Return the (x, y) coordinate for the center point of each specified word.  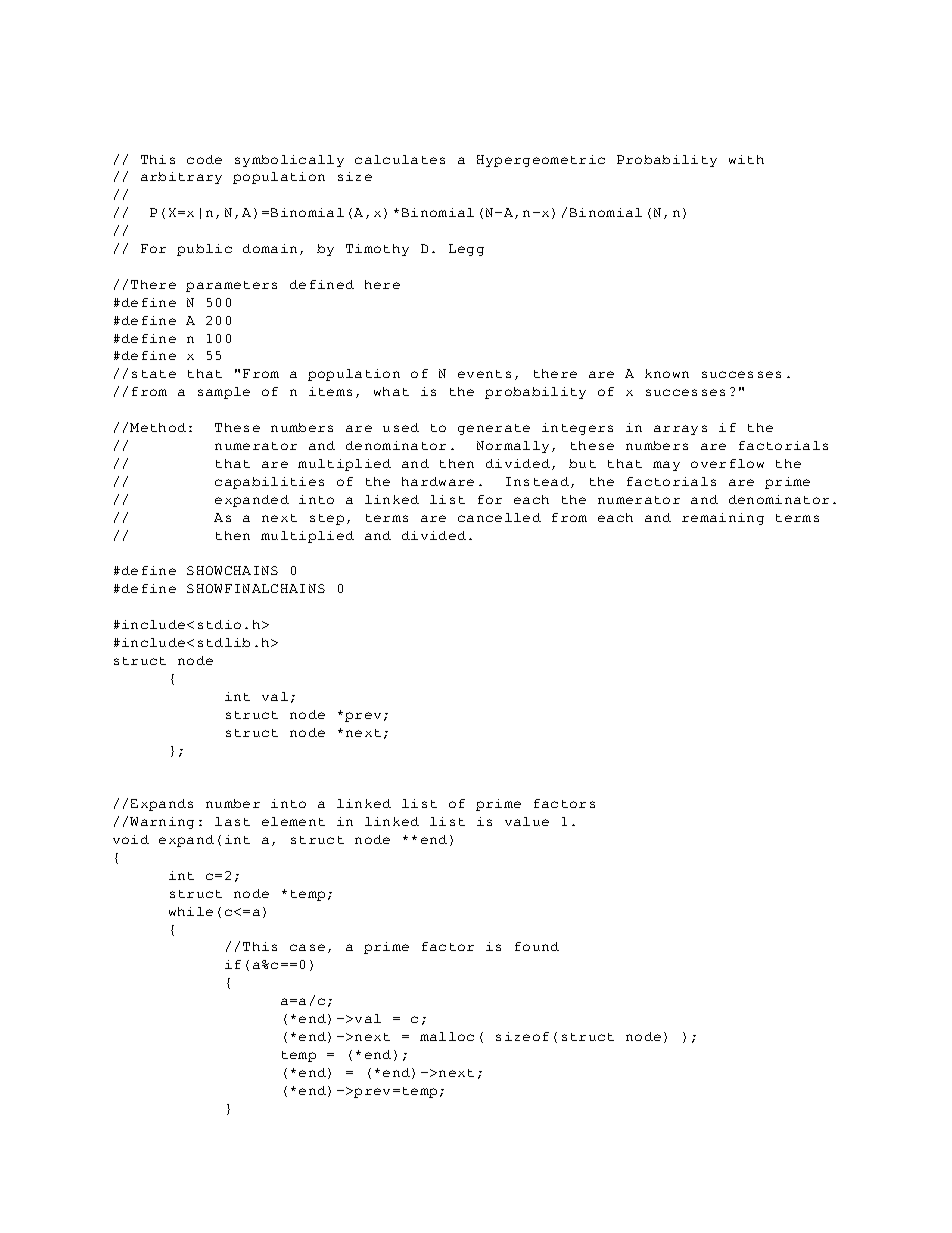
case (307, 947)
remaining (723, 519)
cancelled (499, 517)
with (746, 159)
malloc (447, 1036)
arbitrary (181, 178)
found (537, 946)
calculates (400, 159)
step (327, 519)
